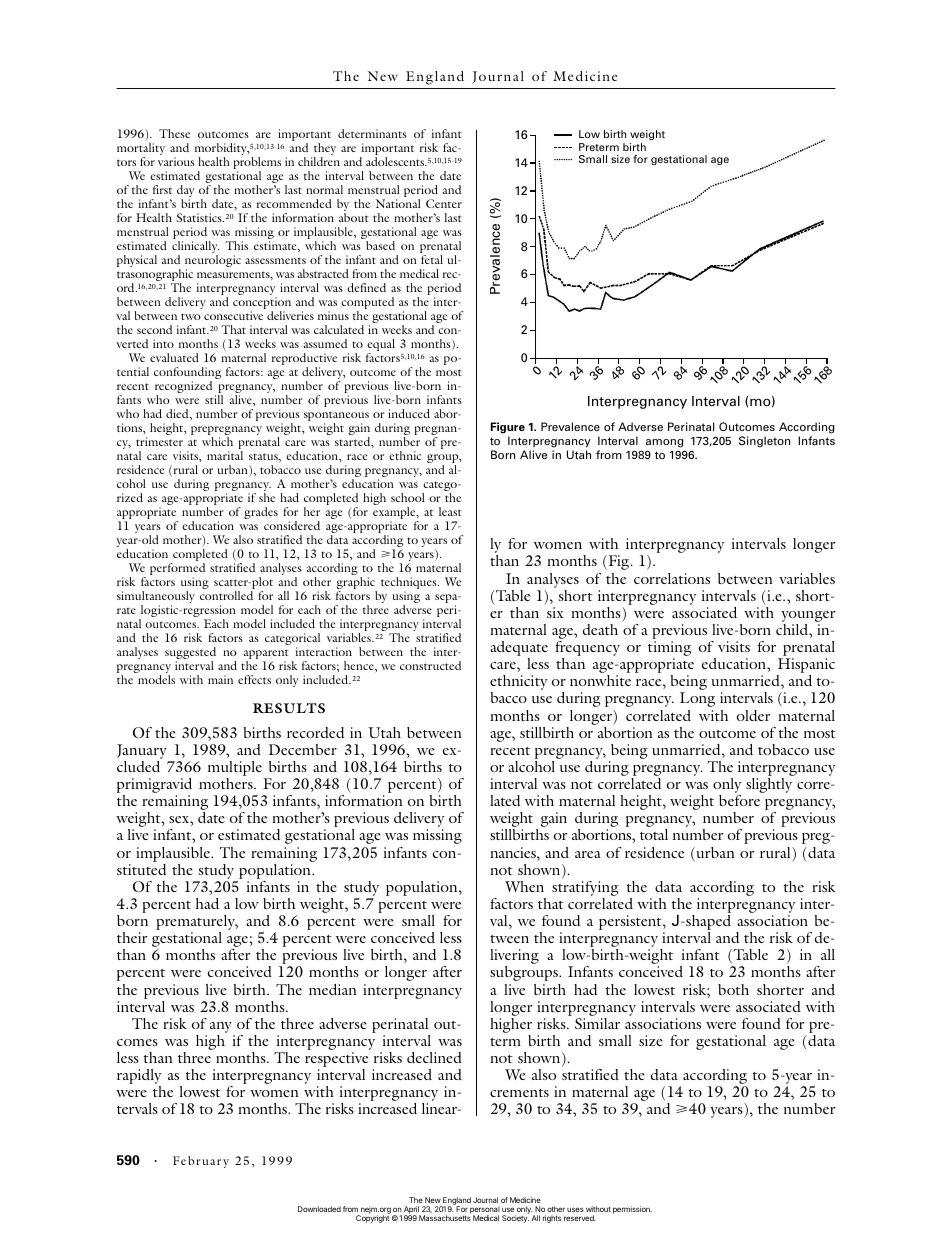 The width and height of the screenshot is (952, 1233). I want to click on younger, so click(808, 618).
